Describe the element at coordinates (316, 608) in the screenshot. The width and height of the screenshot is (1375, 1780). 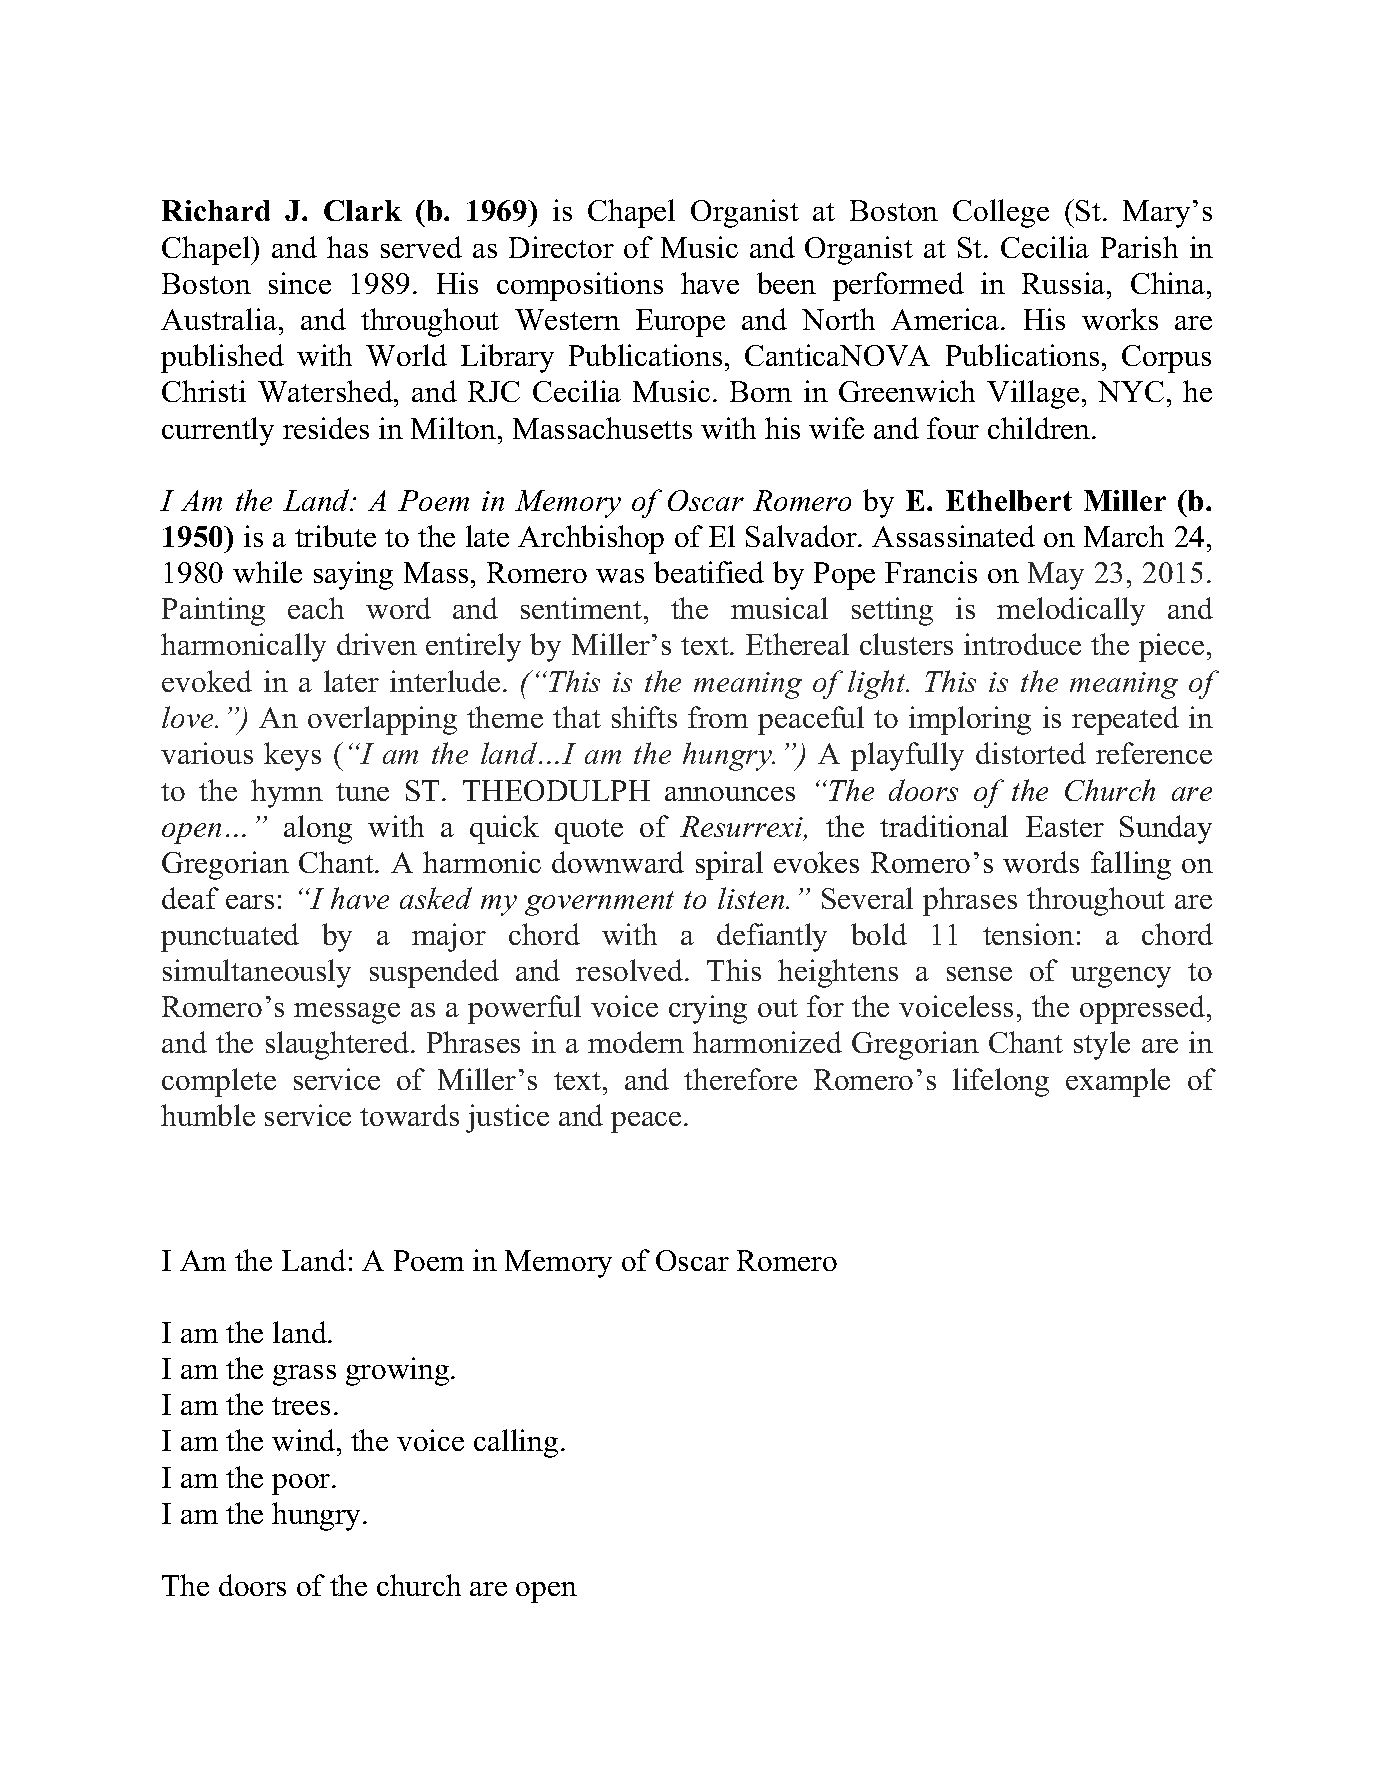
I see `each` at that location.
